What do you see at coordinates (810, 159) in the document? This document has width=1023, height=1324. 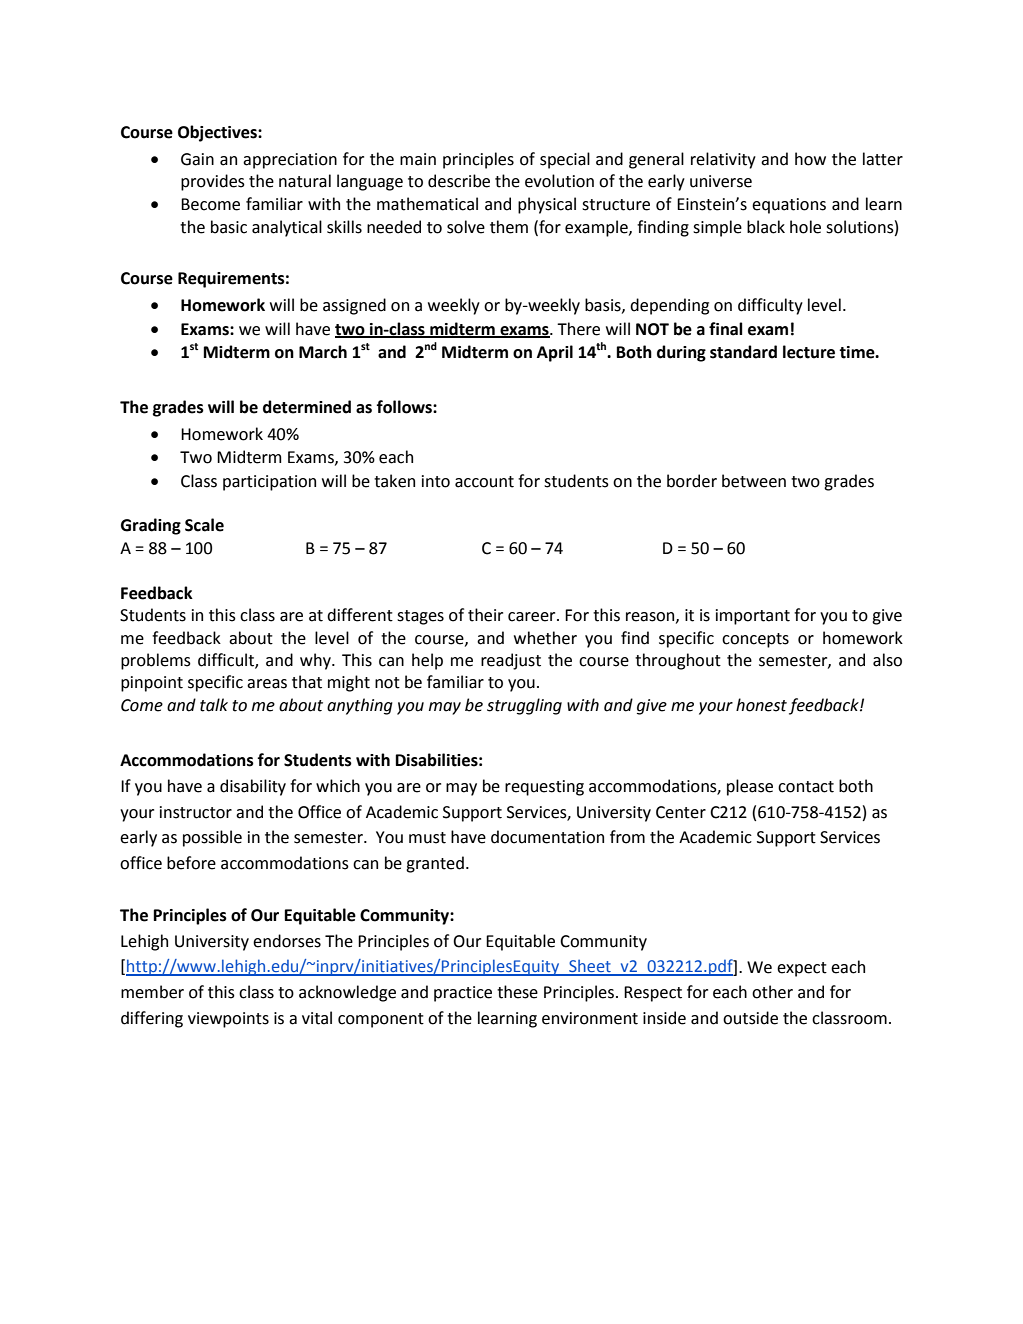 I see `how` at bounding box center [810, 159].
